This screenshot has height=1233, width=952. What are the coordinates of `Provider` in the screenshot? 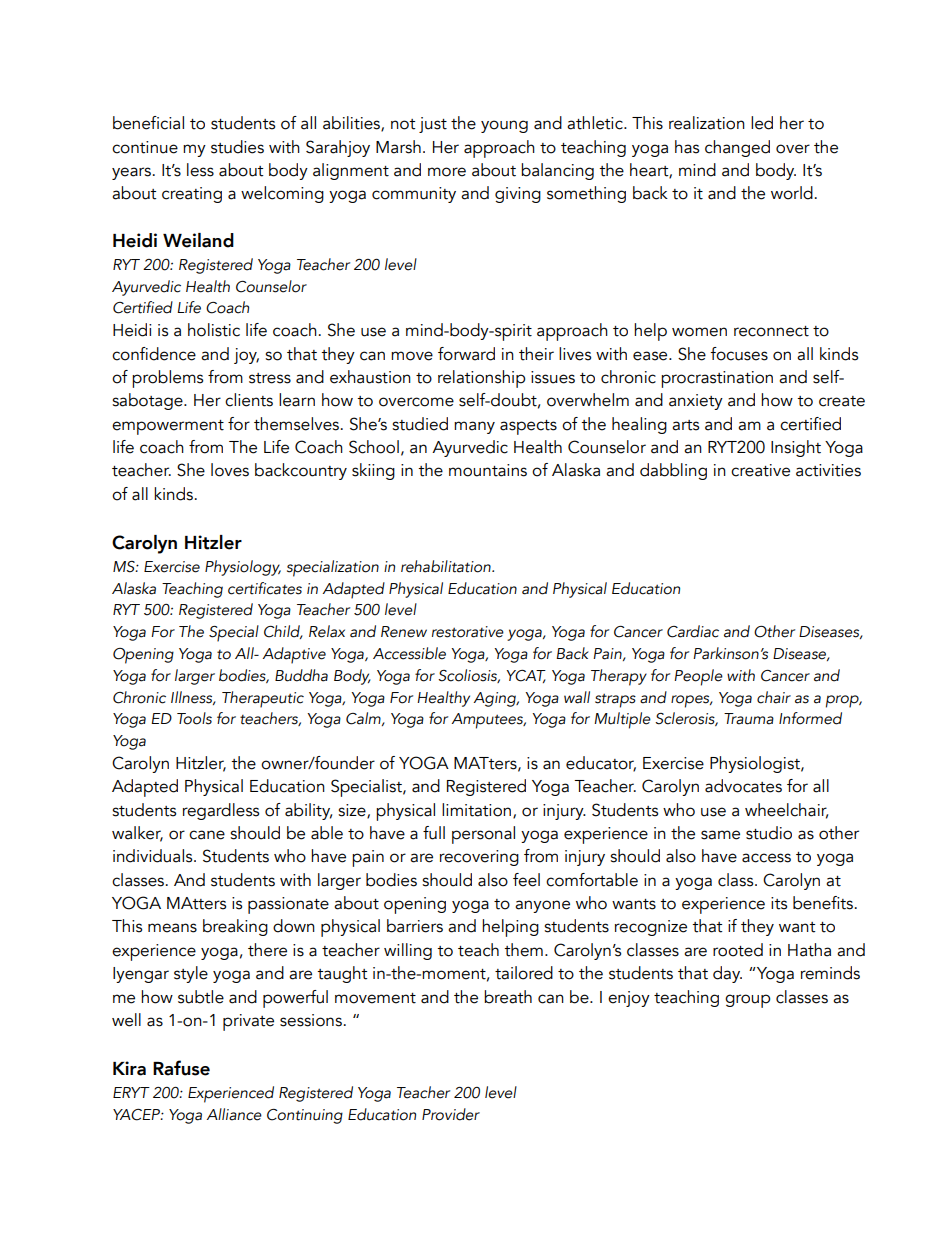 It's located at (451, 1114).
